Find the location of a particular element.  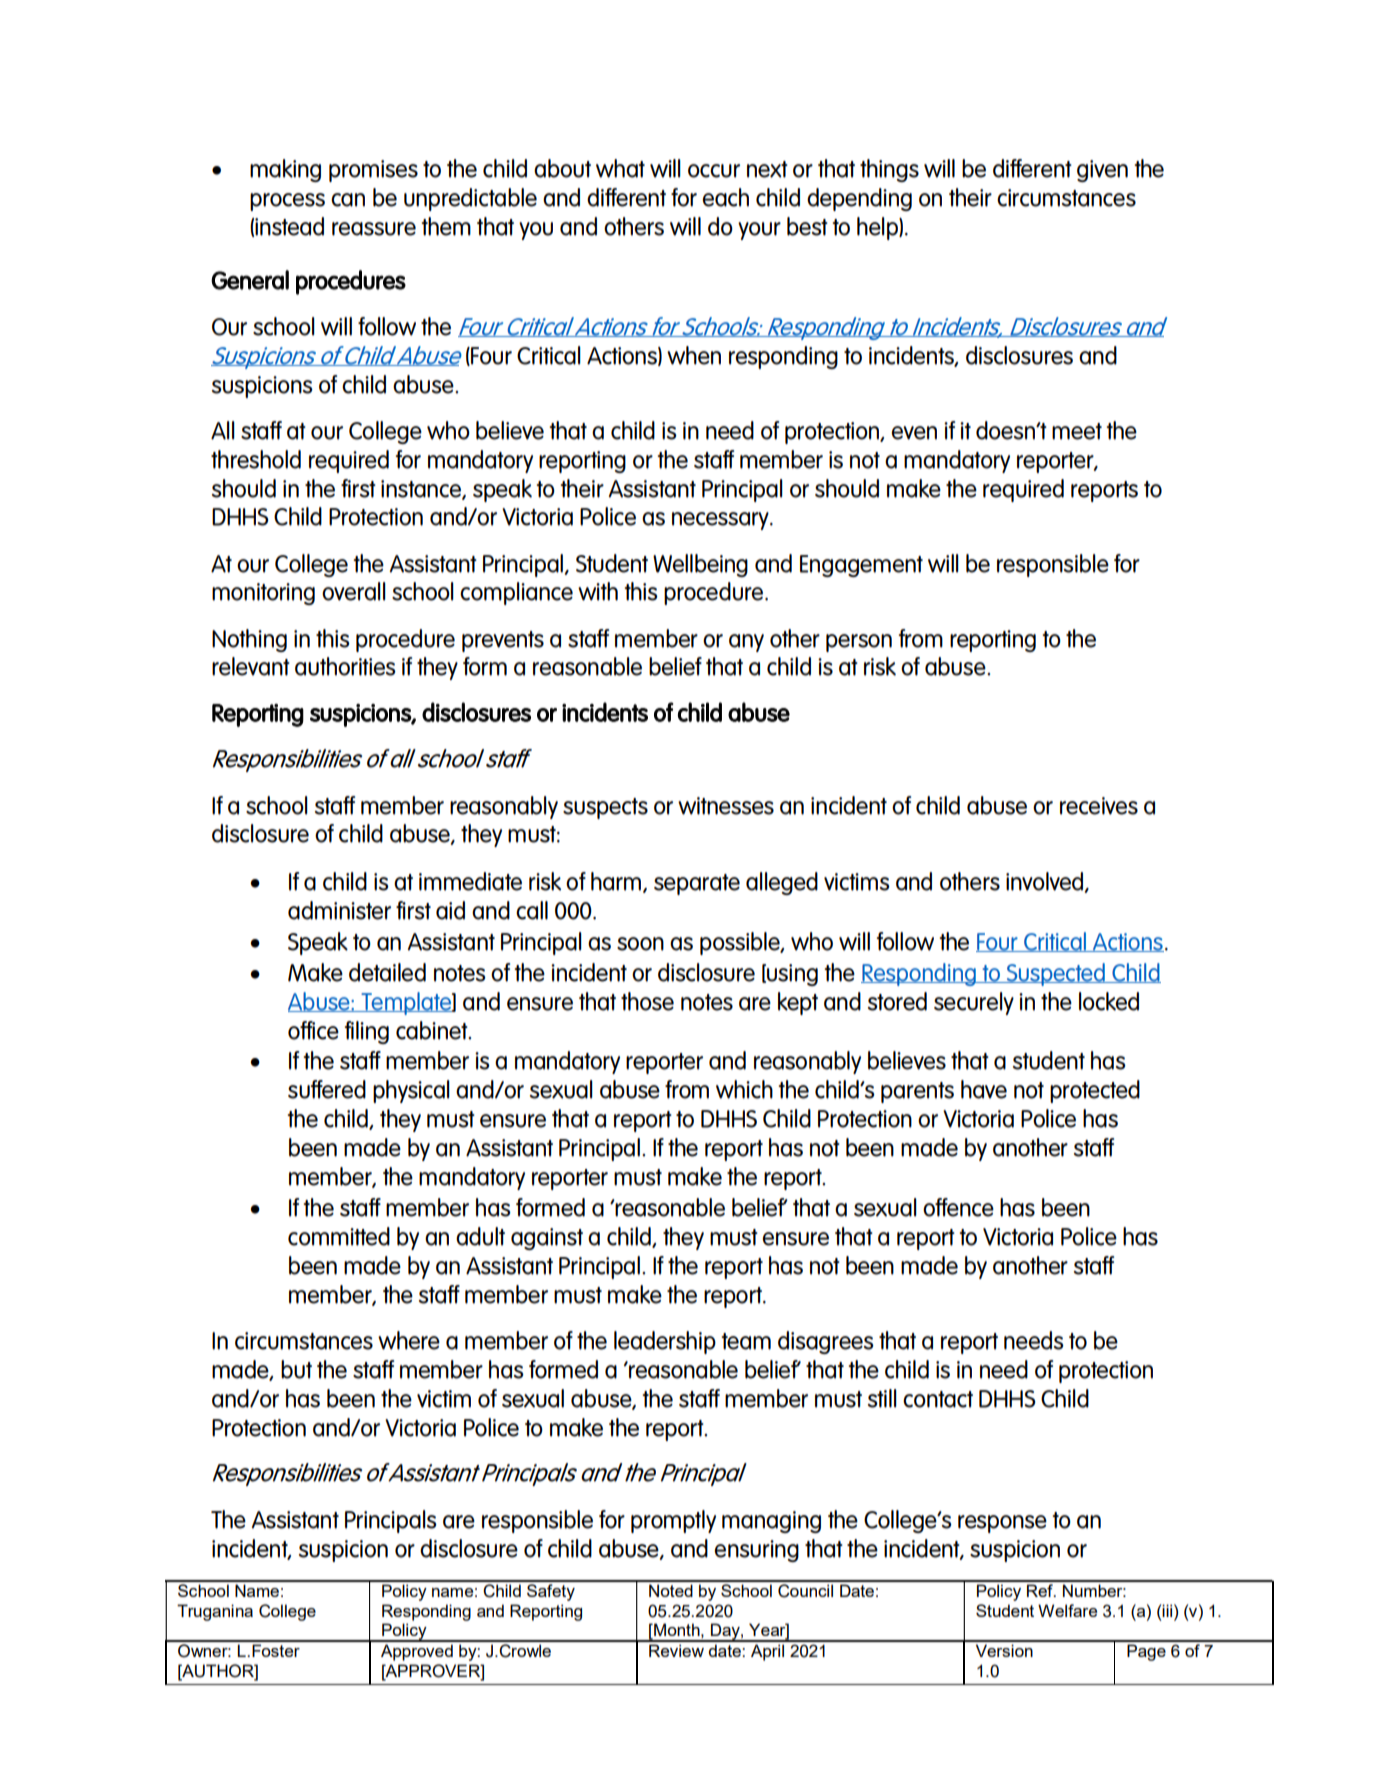

but is located at coordinates (296, 1369).
